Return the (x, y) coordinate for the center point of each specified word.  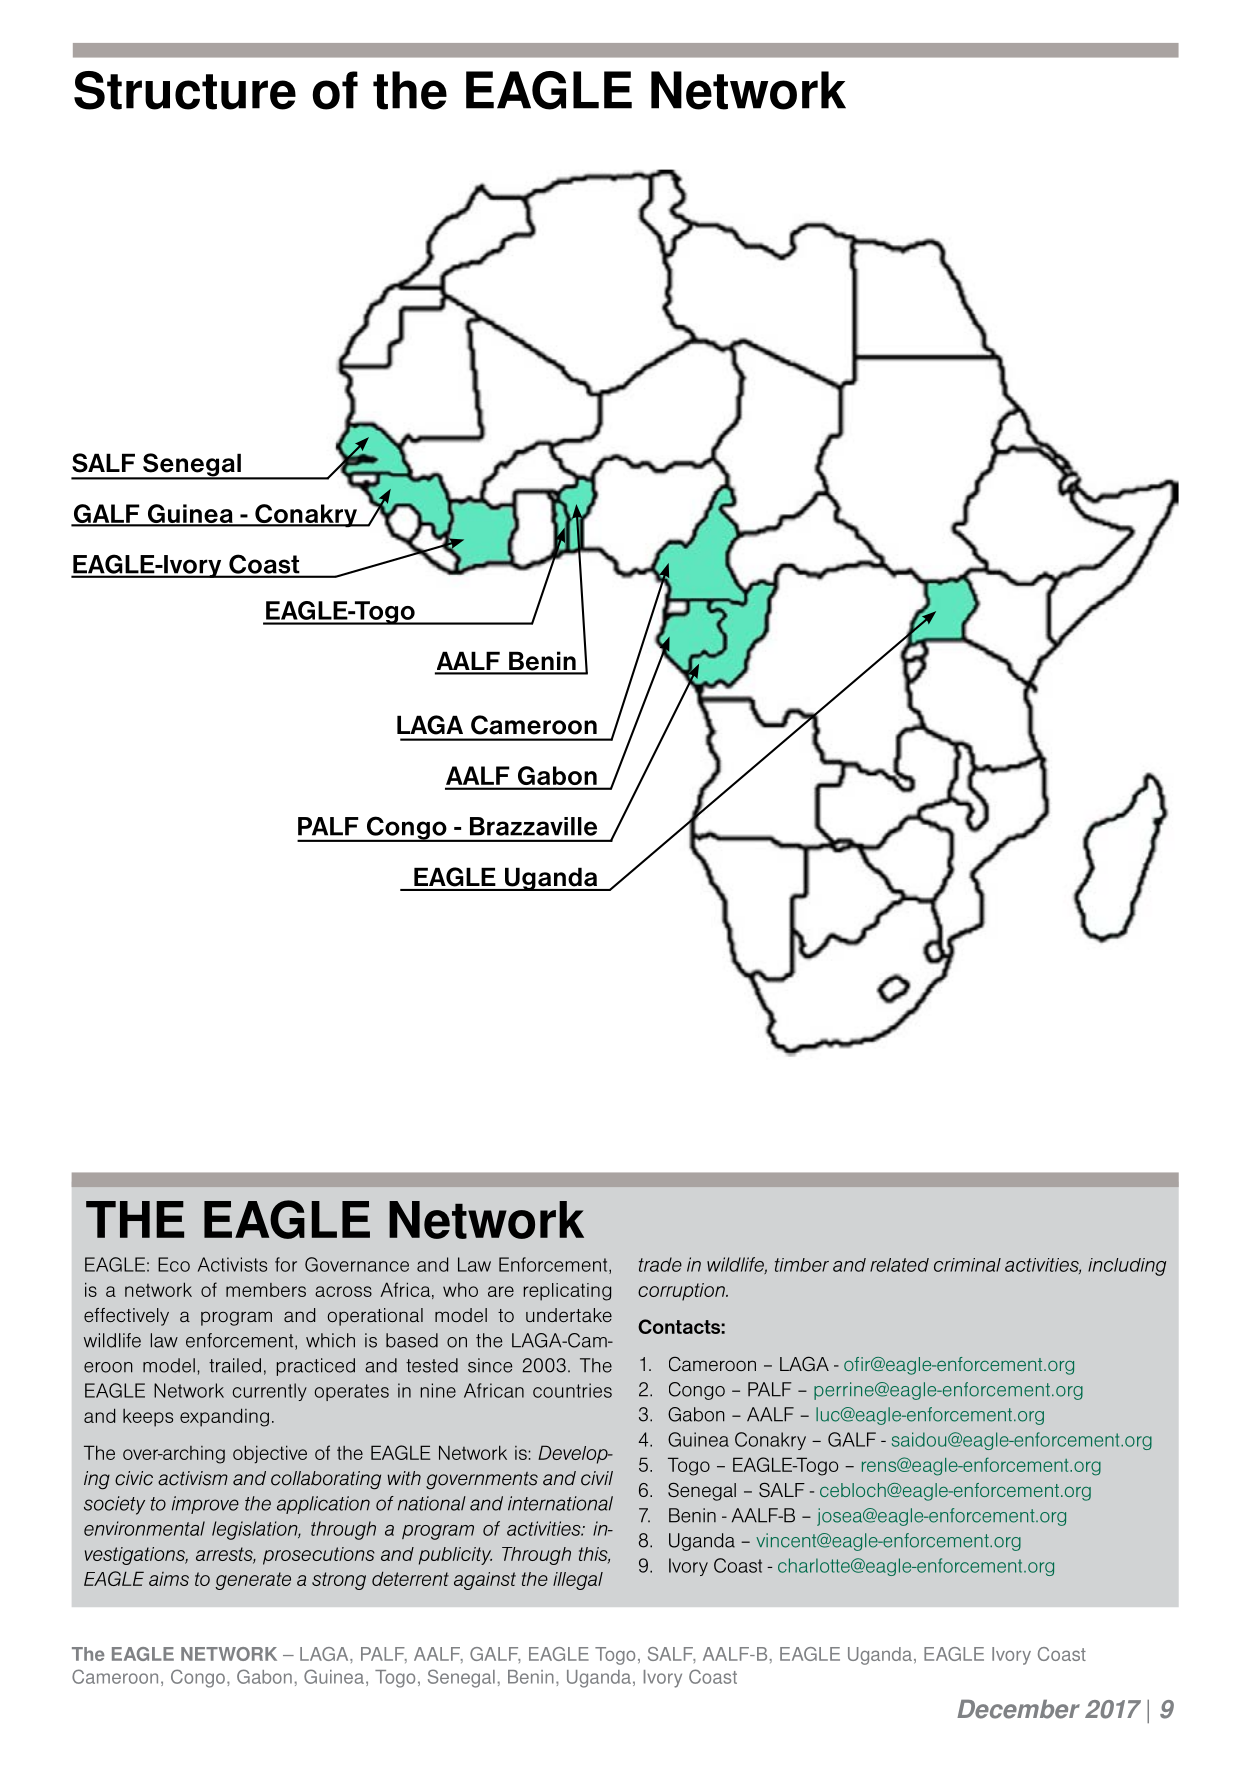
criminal (967, 1265)
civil (597, 1478)
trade (660, 1264)
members (266, 1290)
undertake (569, 1315)
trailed (235, 1365)
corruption (682, 1292)
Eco (174, 1264)
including (1127, 1267)
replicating (567, 1292)
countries (572, 1390)
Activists (232, 1264)
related (899, 1265)
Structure (185, 90)
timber (802, 1265)
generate (253, 1581)
